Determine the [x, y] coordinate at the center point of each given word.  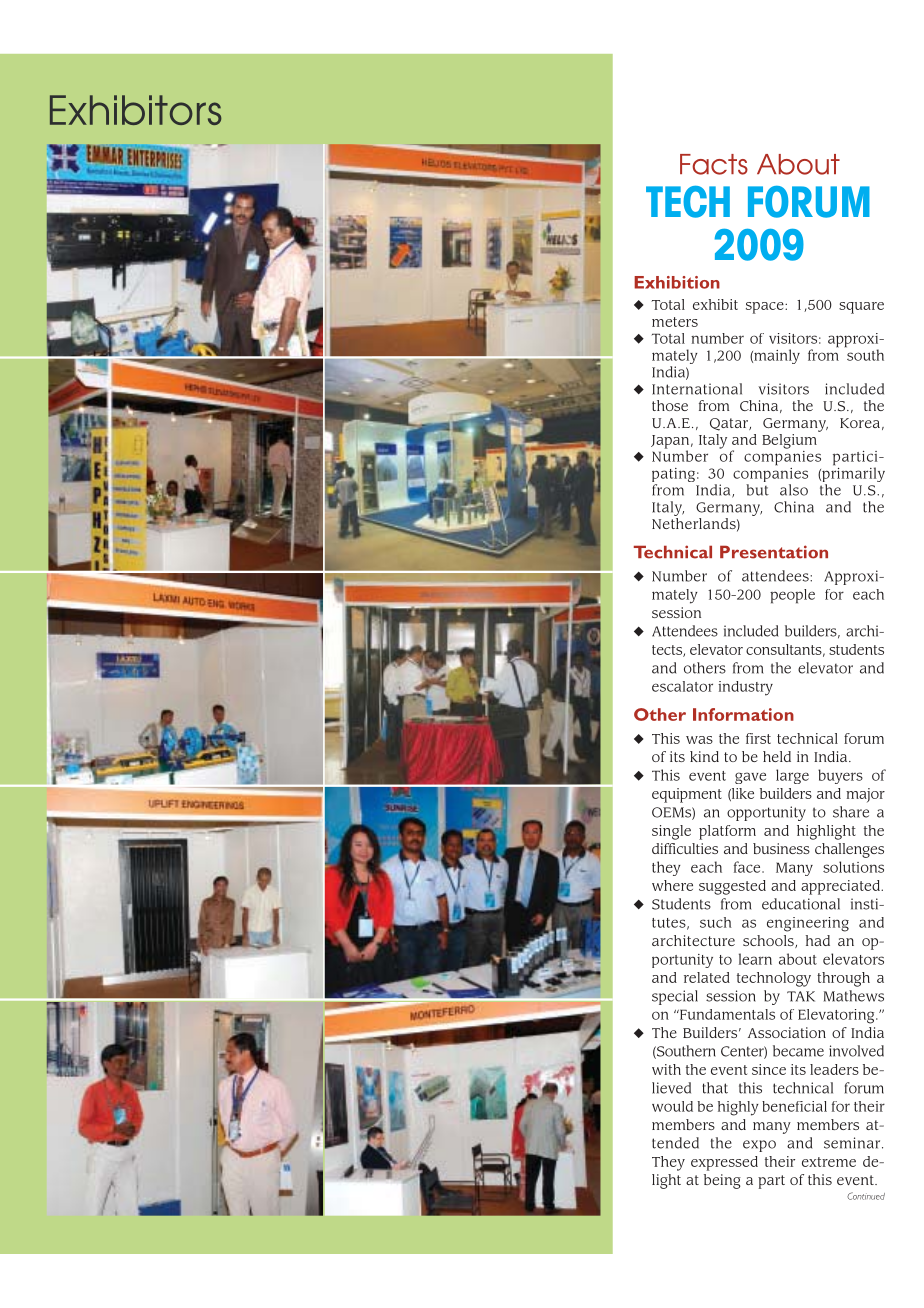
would [672, 1106]
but [757, 490]
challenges [849, 850]
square [861, 308]
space [766, 308]
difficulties [685, 848]
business [781, 848]
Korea [860, 423]
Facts [714, 164]
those [670, 405]
